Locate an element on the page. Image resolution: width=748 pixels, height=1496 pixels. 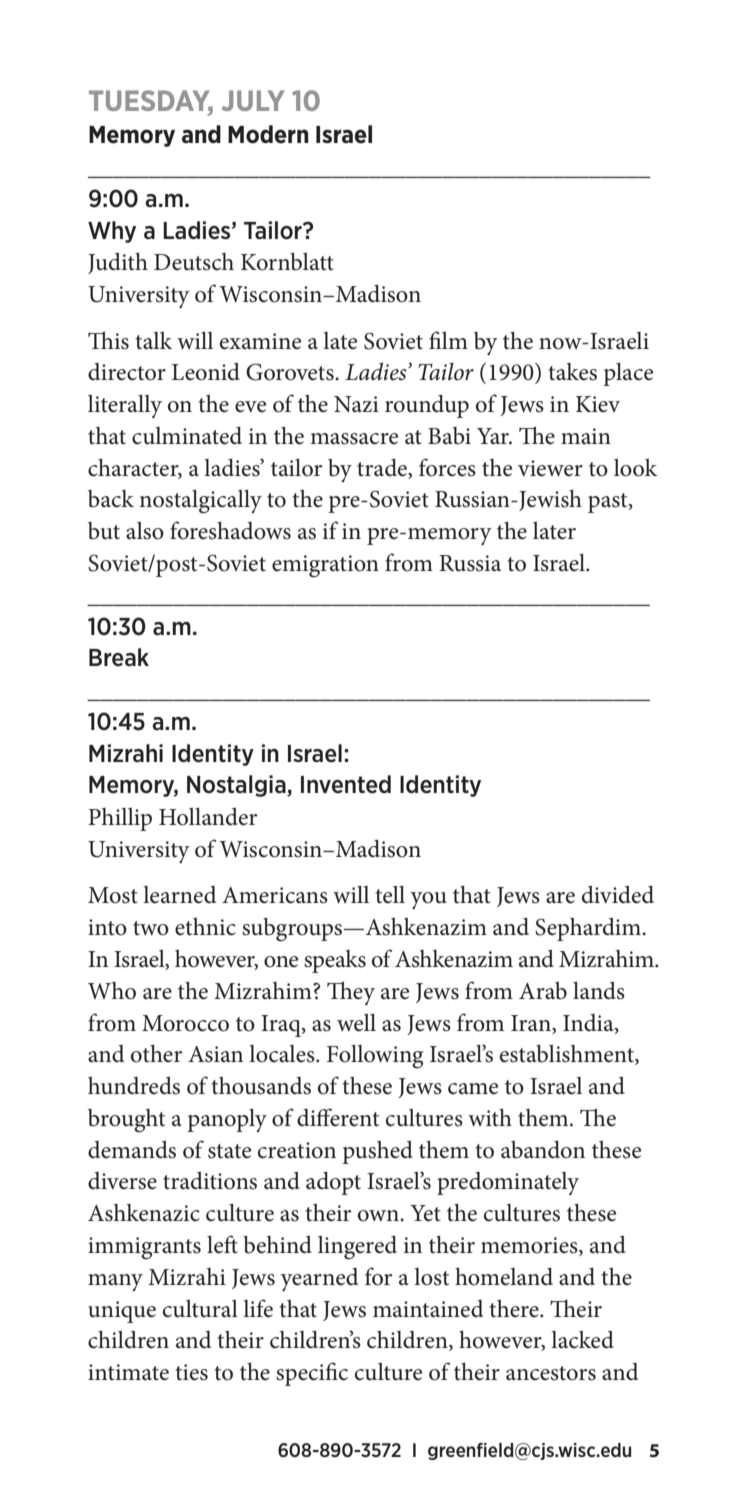
Nostalgia is located at coordinates (237, 786).
